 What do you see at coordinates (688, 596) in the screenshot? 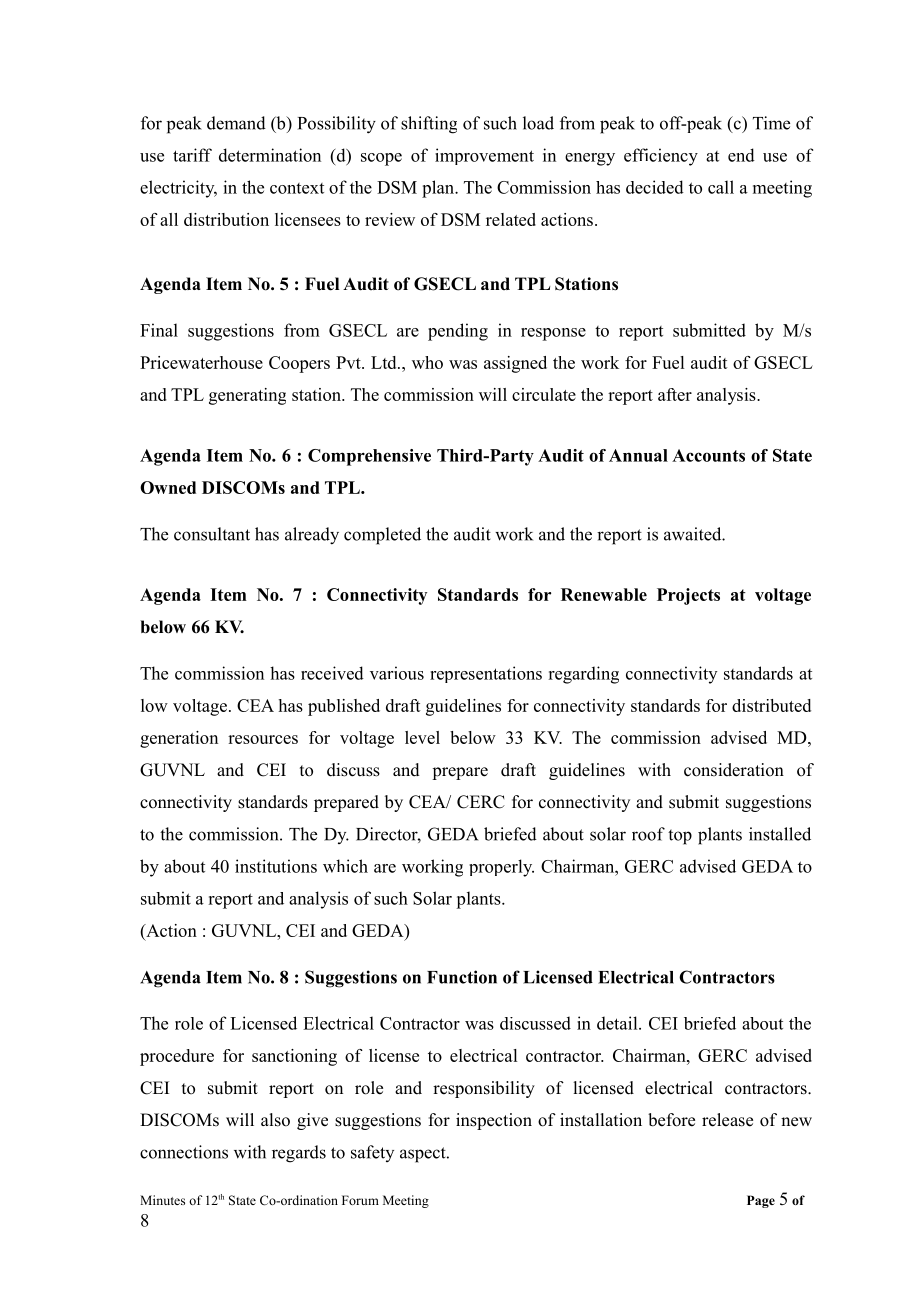
I see `Projects` at bounding box center [688, 596].
